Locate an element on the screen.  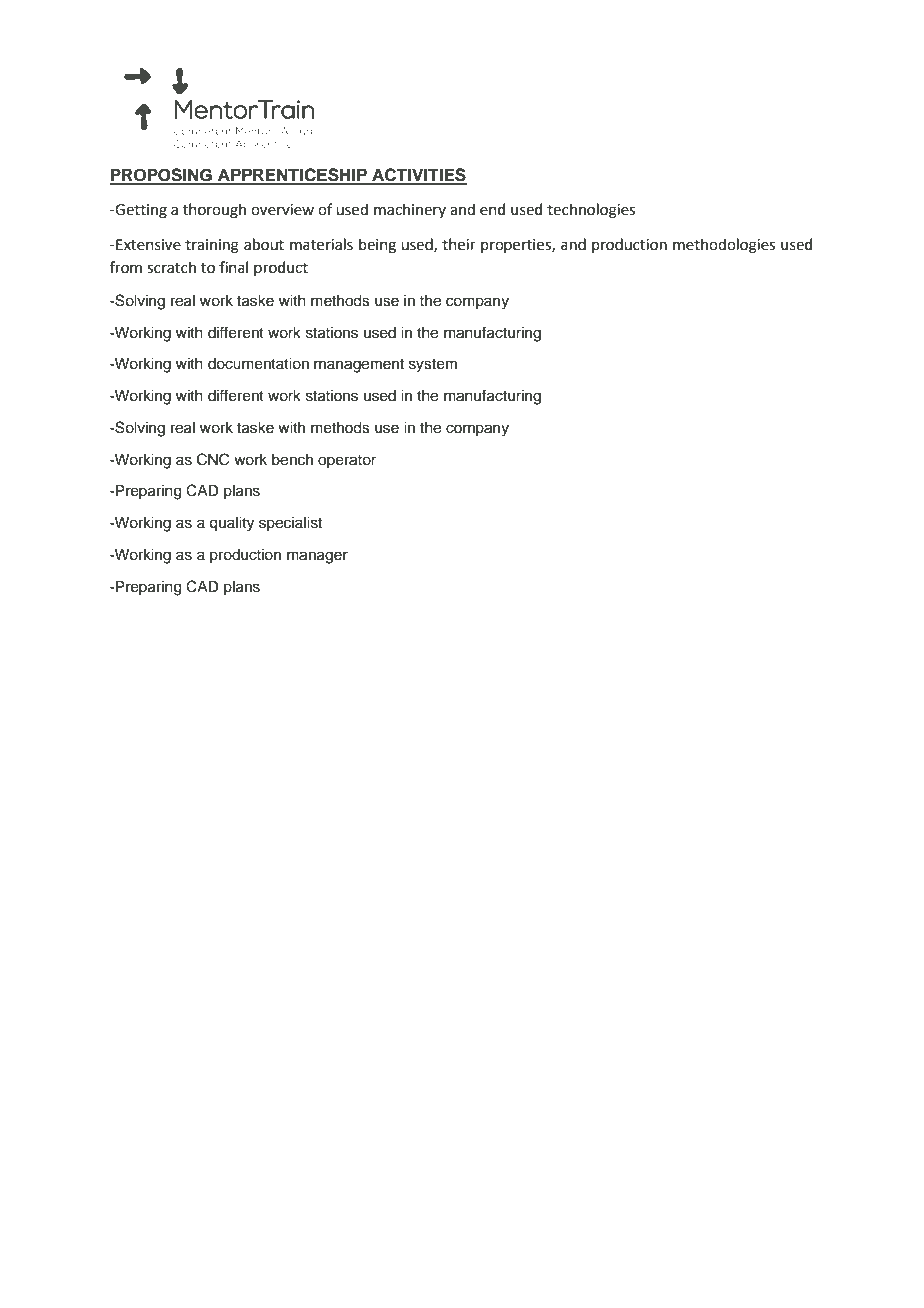
specialist is located at coordinates (290, 524).
